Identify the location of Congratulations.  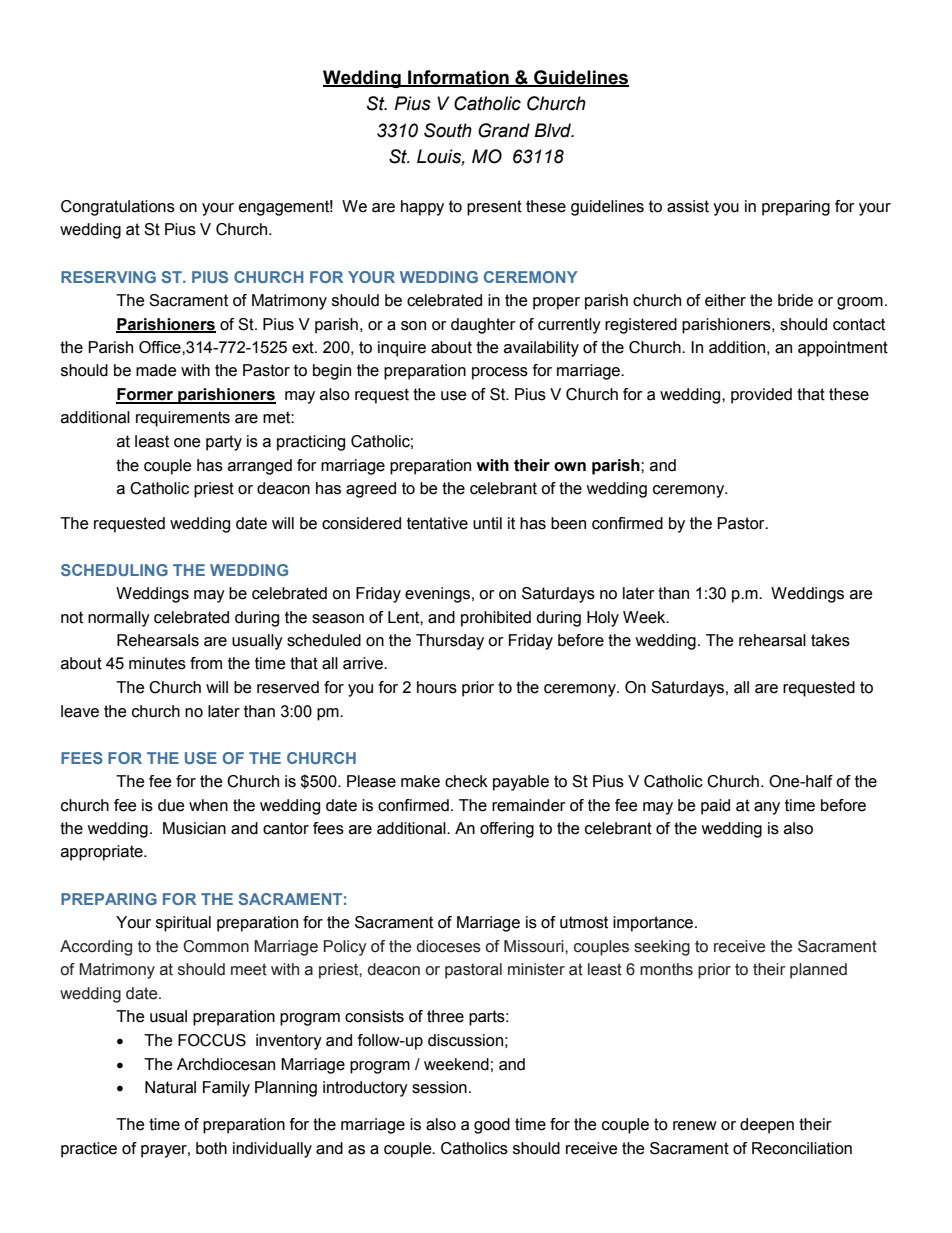
(118, 208).
